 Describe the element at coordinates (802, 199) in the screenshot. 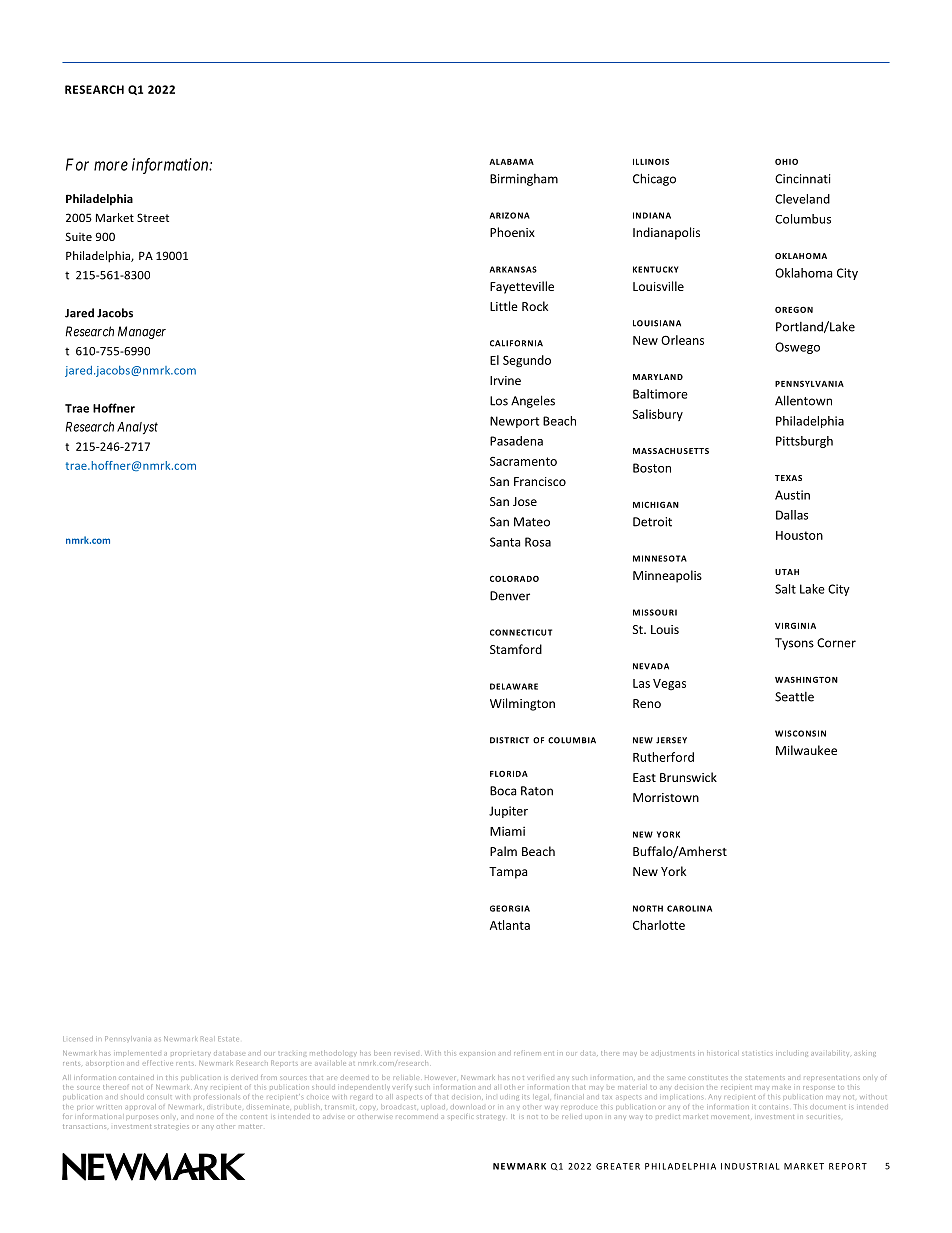

I see `Cleveland` at that location.
